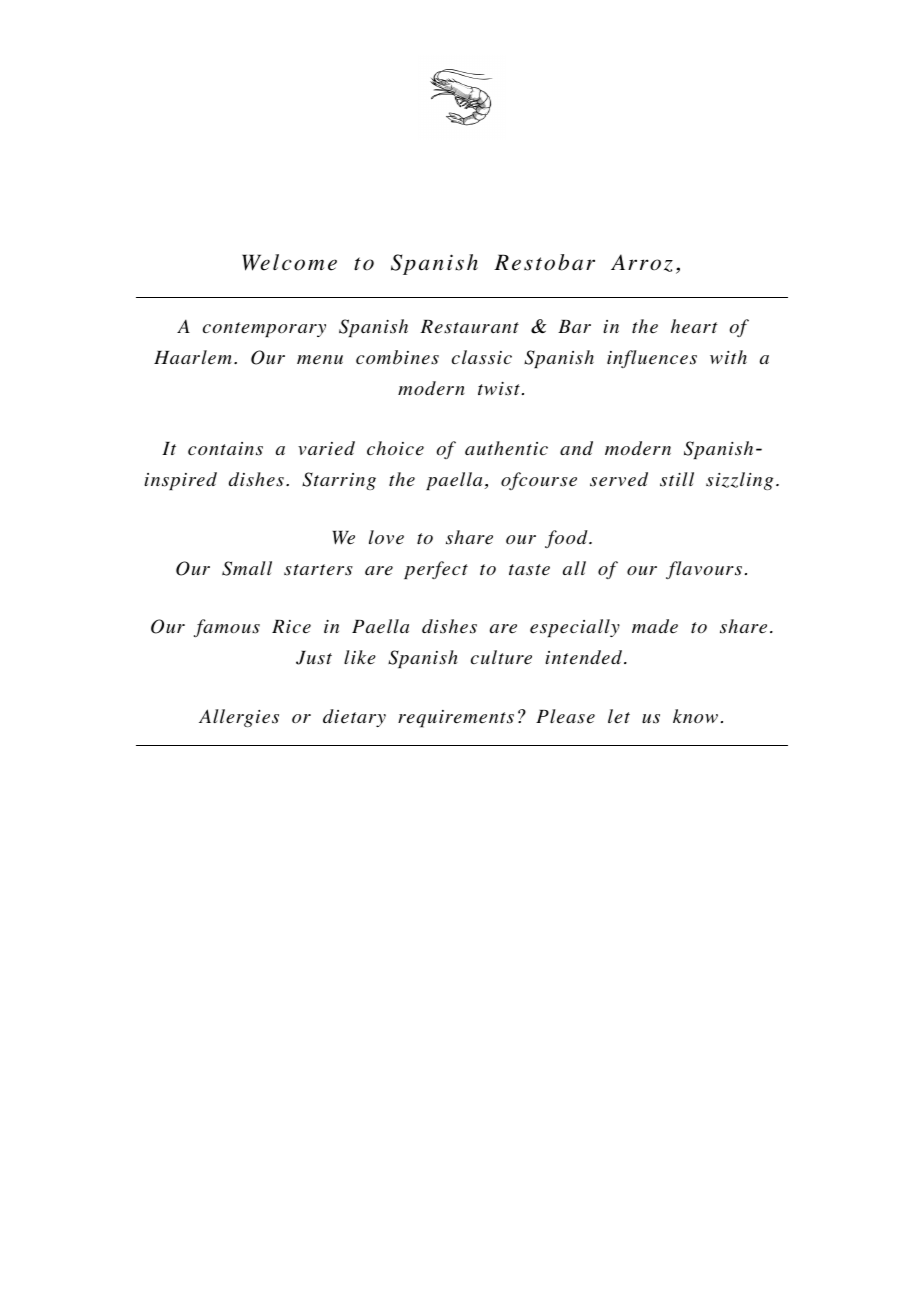 Image resolution: width=924 pixels, height=1308 pixels. What do you see at coordinates (704, 570) in the document?
I see `flavours` at bounding box center [704, 570].
